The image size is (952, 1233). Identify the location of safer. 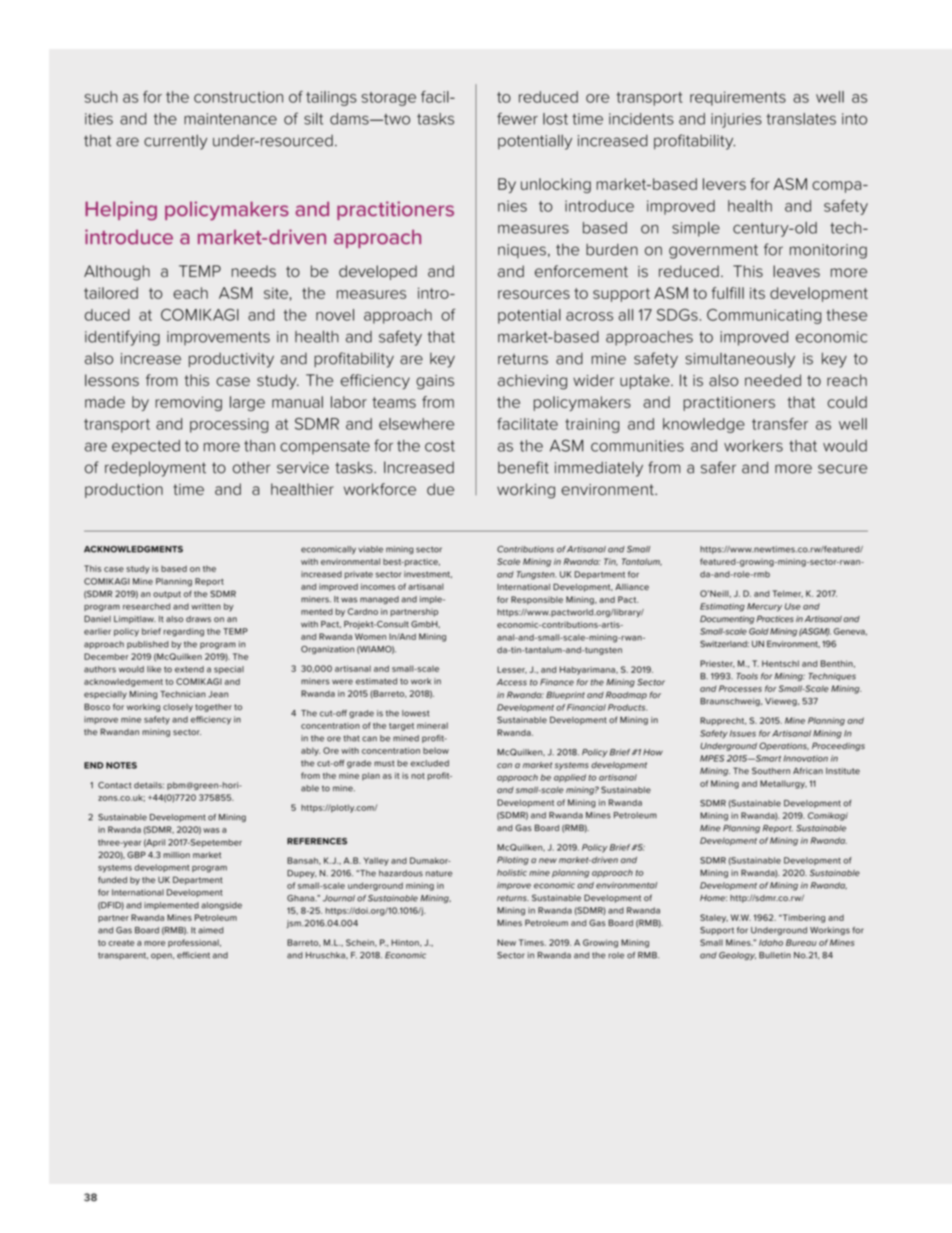
(718, 467).
